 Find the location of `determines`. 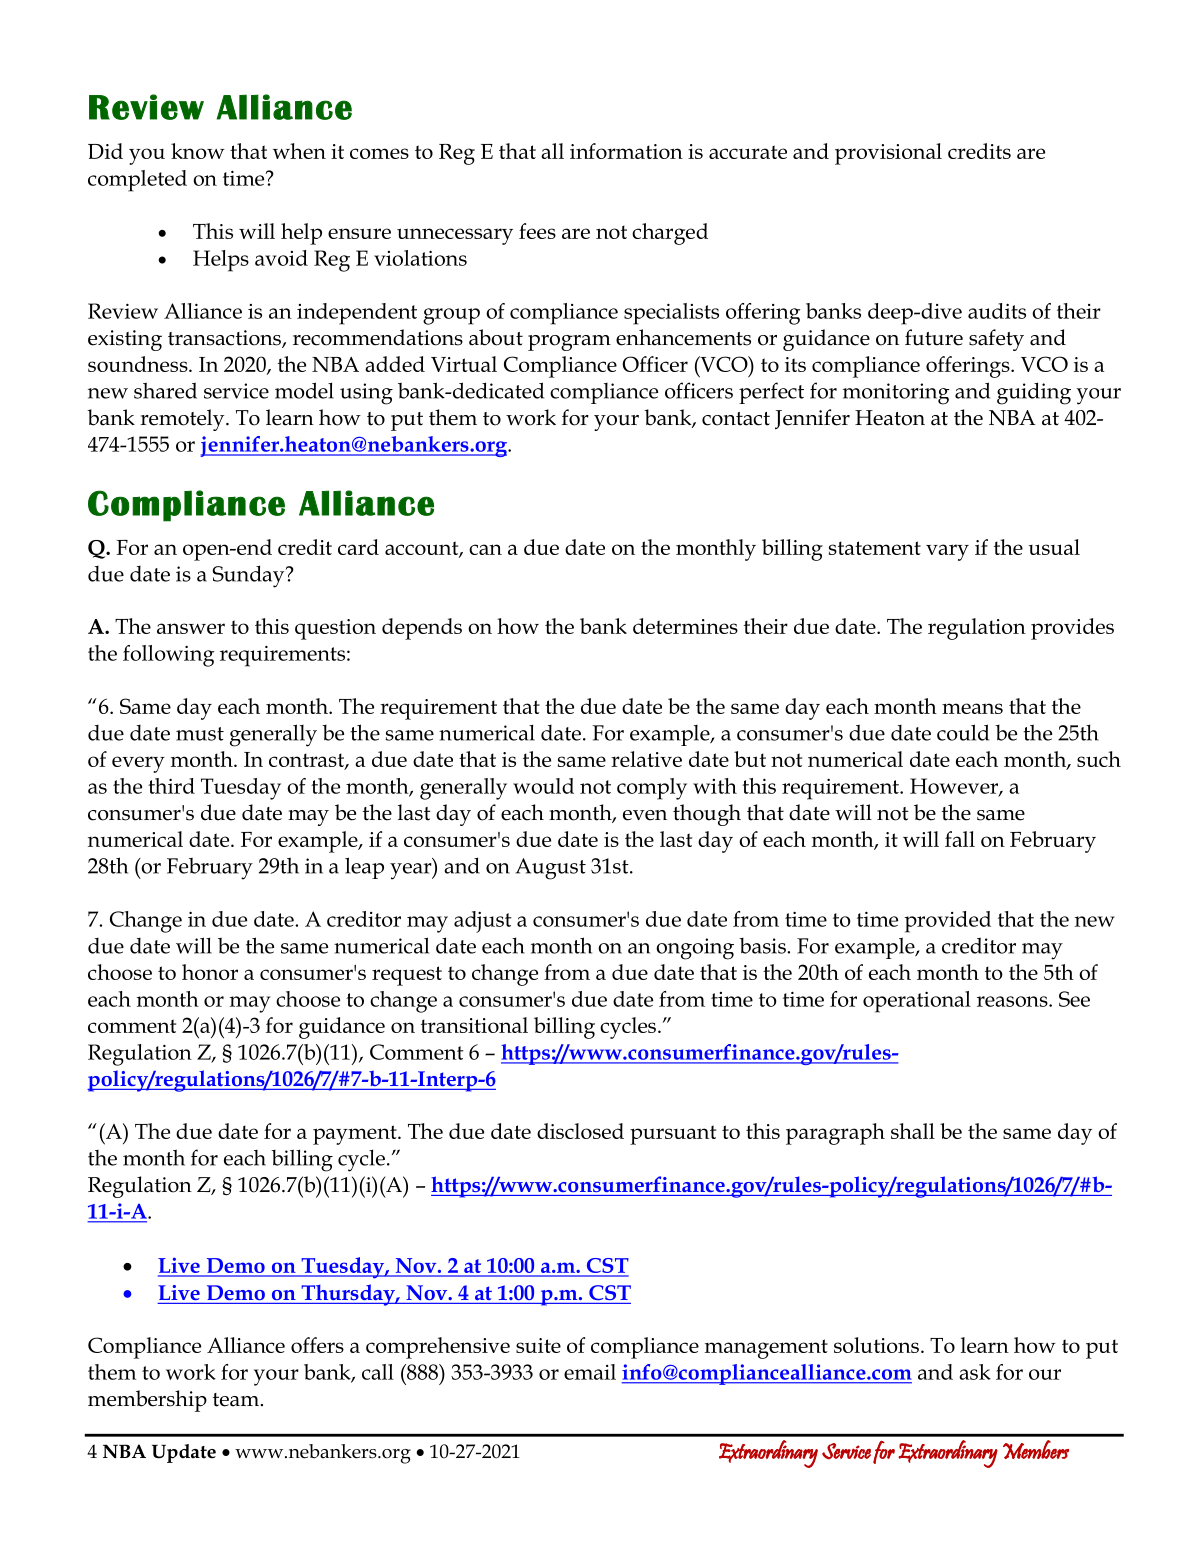

determines is located at coordinates (685, 626).
